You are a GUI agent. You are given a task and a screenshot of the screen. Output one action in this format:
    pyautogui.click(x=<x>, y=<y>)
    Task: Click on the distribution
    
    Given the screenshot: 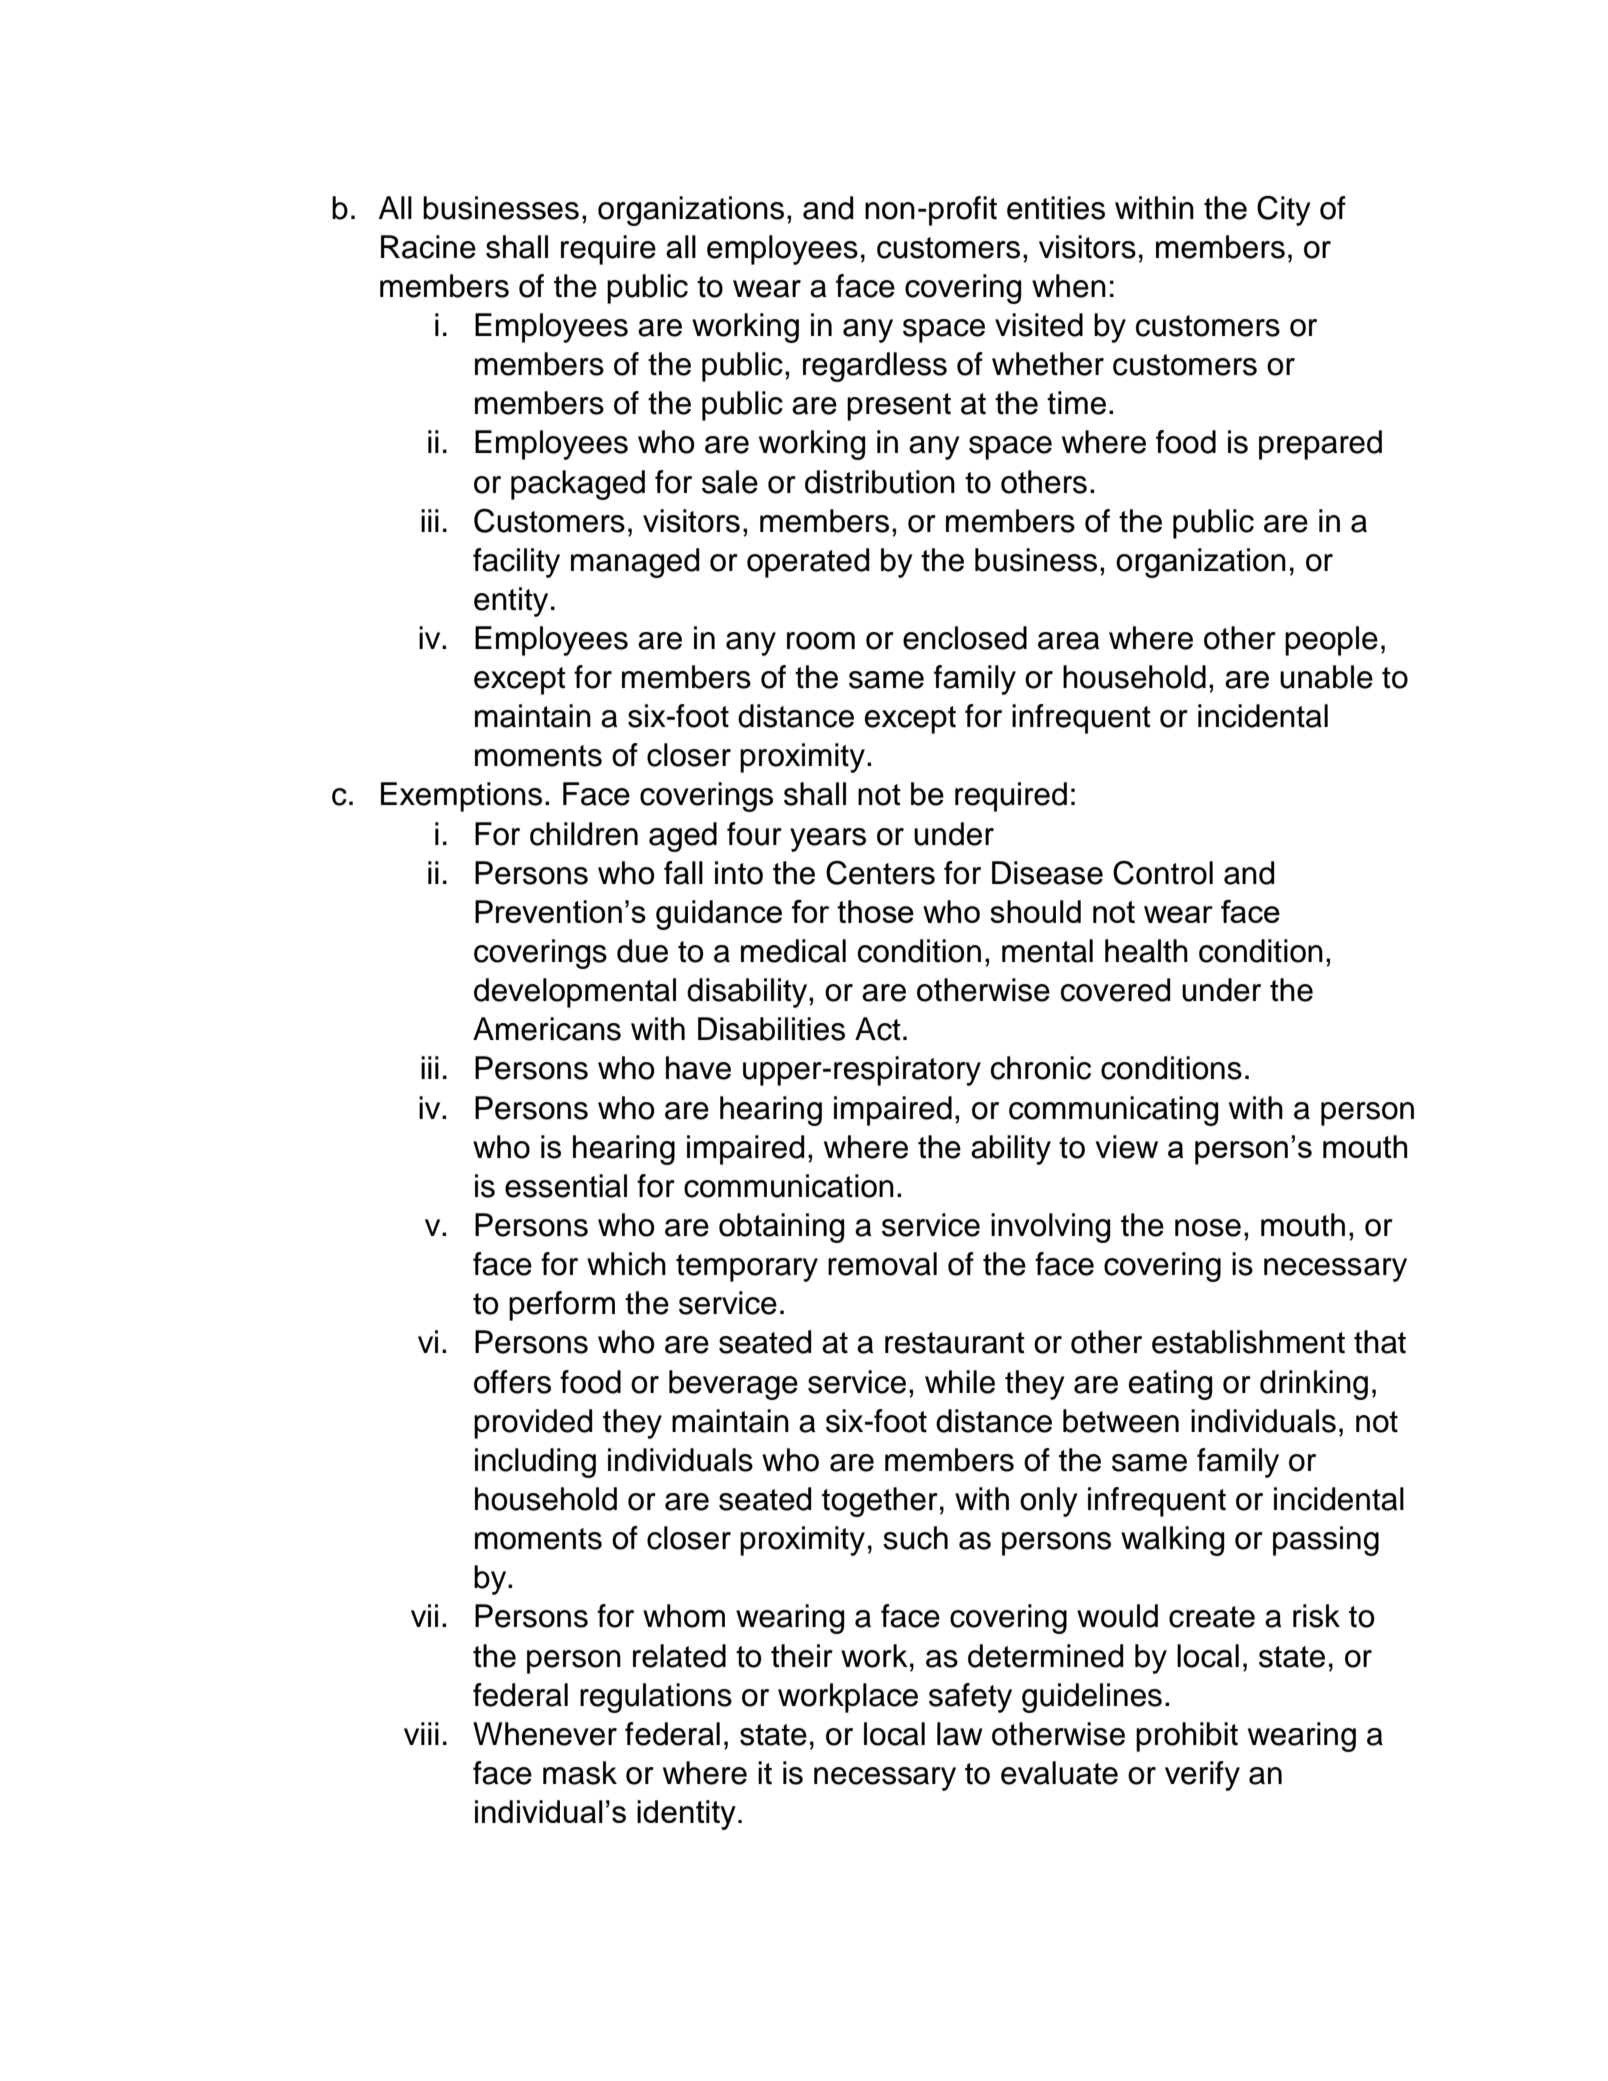 What is the action you would take?
    pyautogui.click(x=880, y=482)
